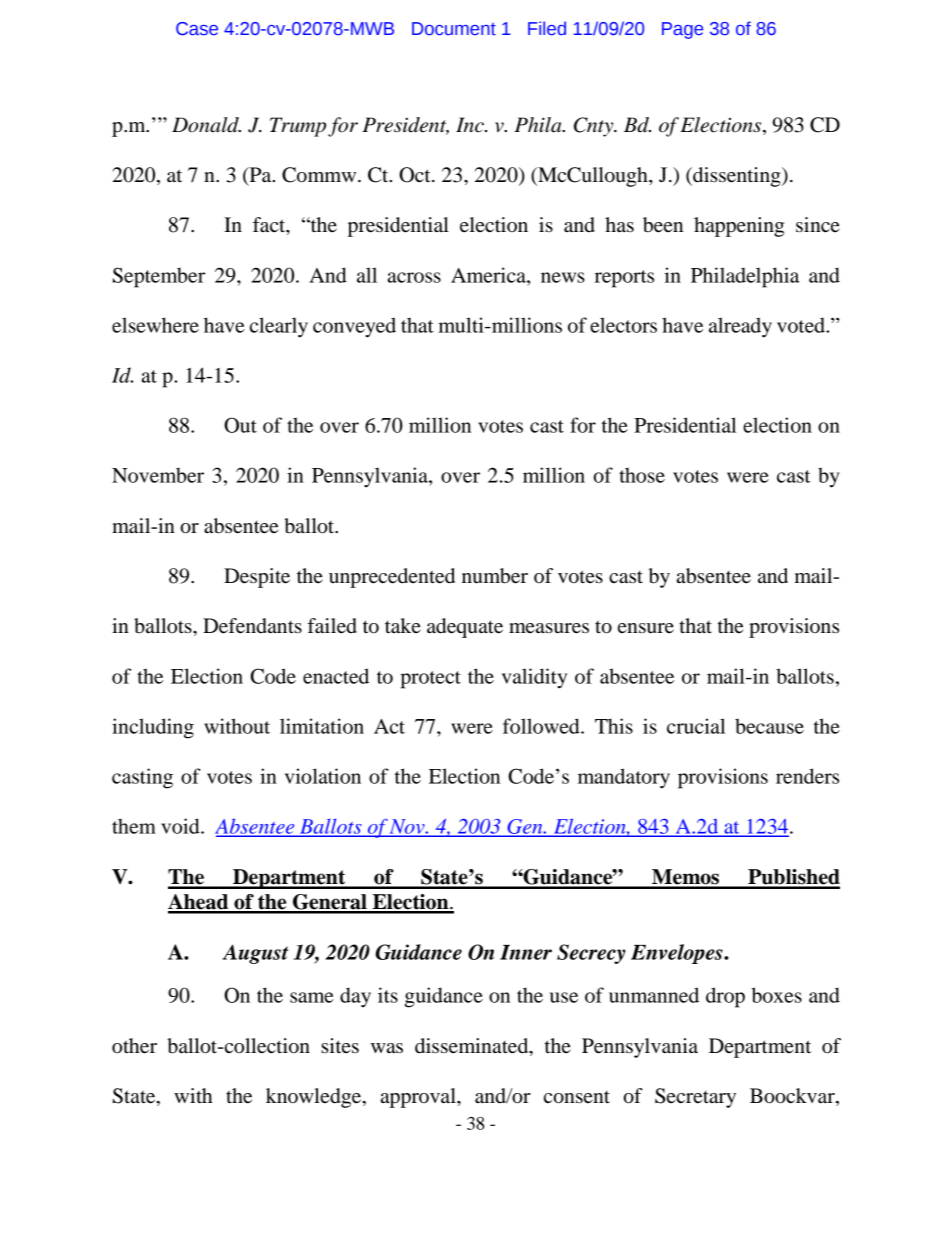 The height and width of the screenshot is (1233, 952). Describe the element at coordinates (419, 1098) in the screenshot. I see `approval` at that location.
